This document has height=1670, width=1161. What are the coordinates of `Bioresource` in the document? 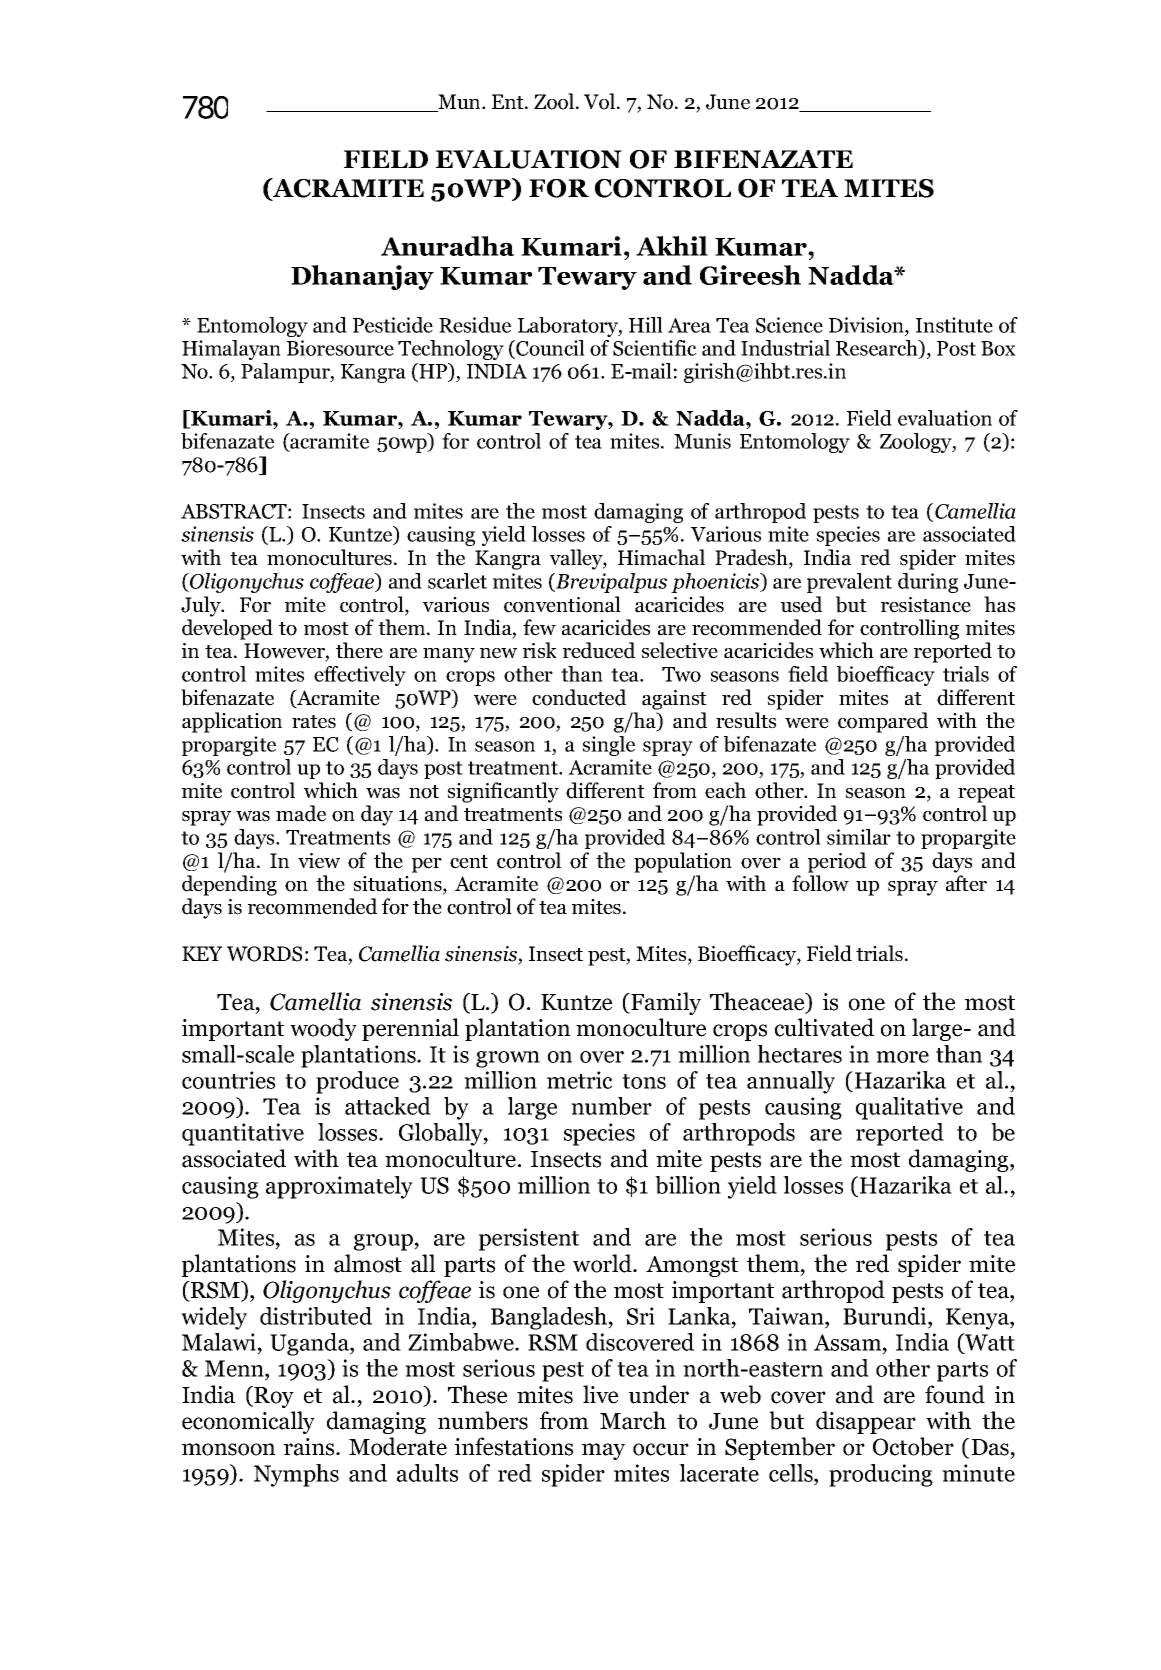 It's located at (340, 348).
